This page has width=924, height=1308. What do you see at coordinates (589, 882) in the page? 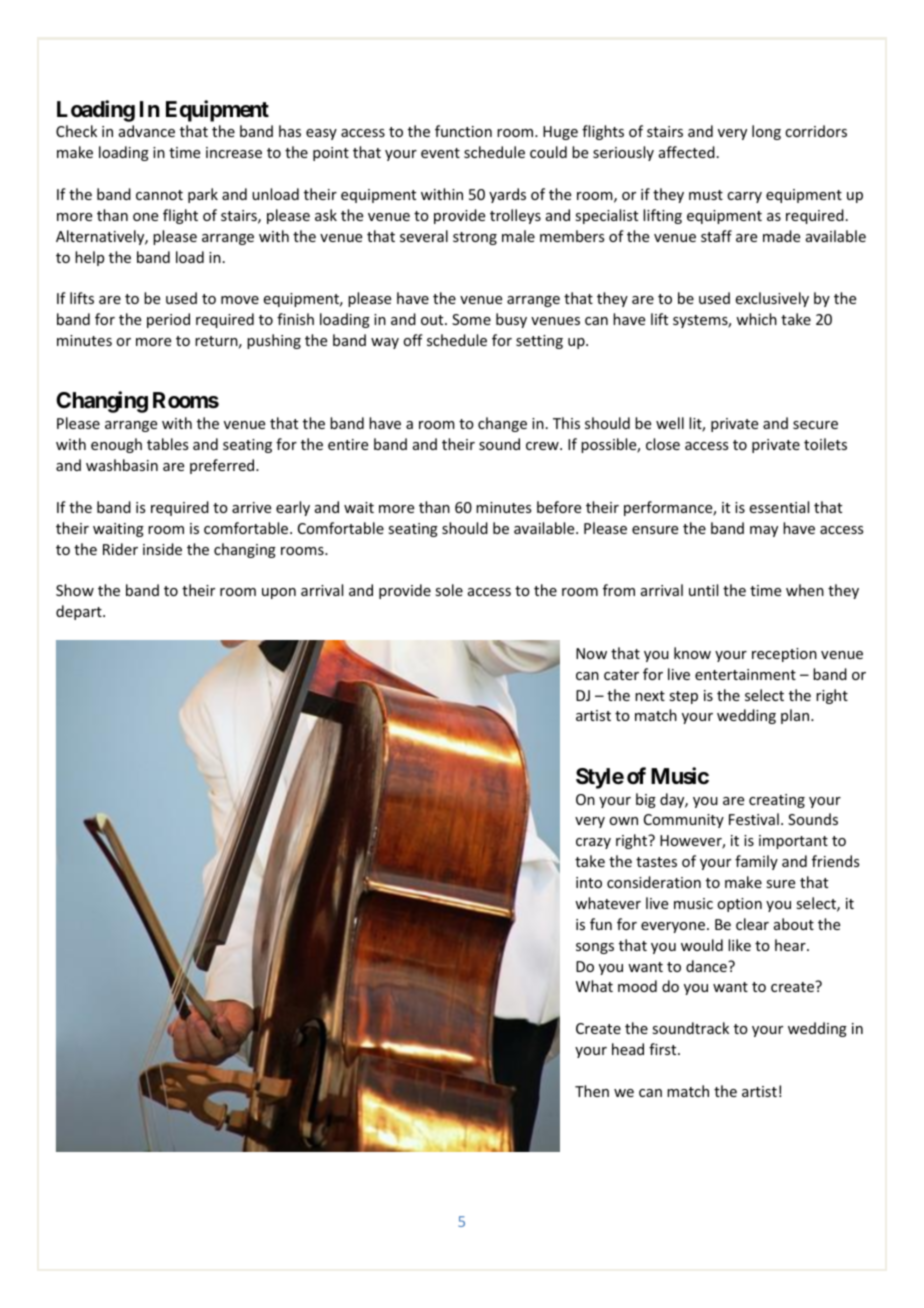
I see `into` at bounding box center [589, 882].
